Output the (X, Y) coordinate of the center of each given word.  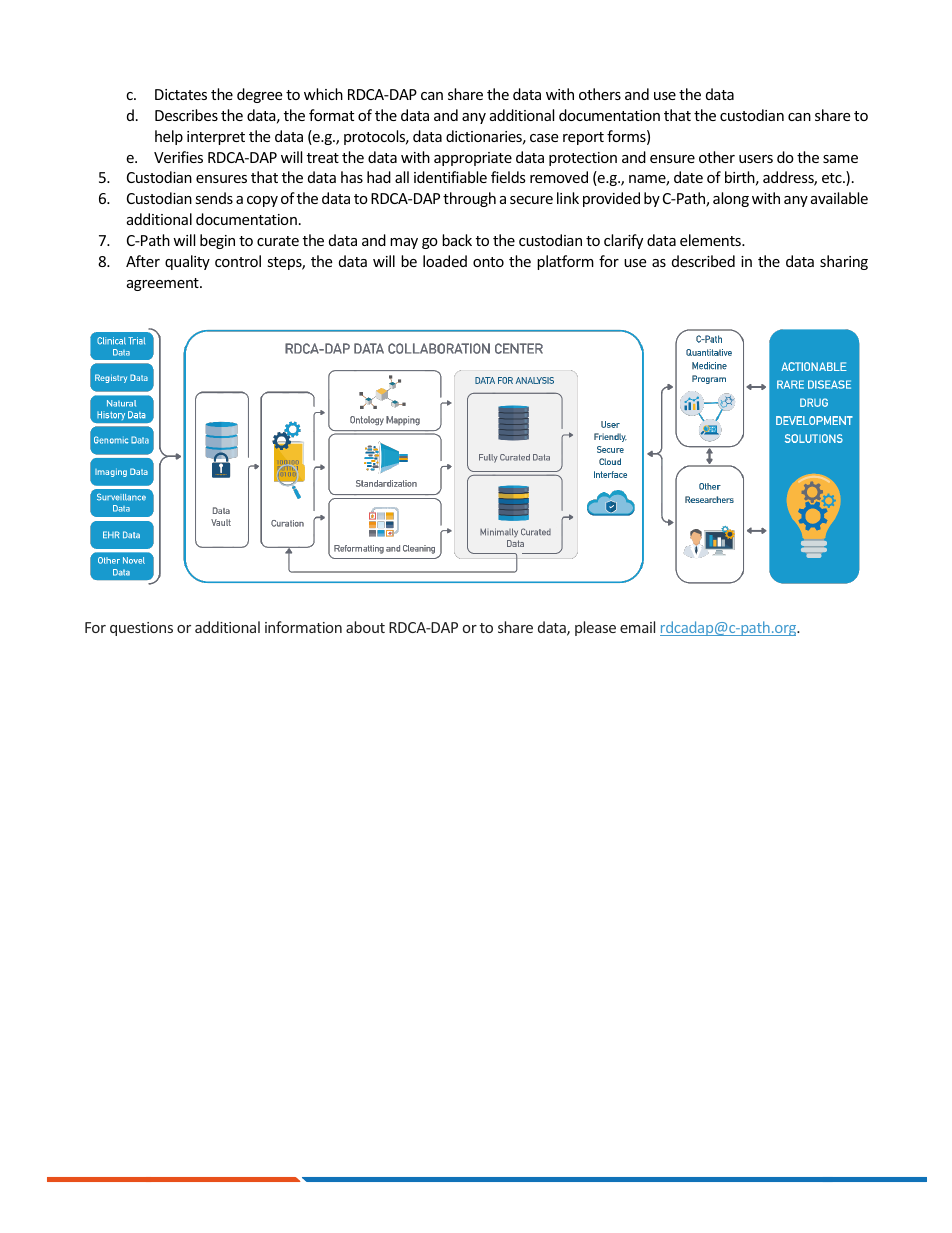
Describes (186, 115)
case (544, 138)
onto (488, 262)
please (595, 628)
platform (565, 262)
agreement (164, 284)
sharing (844, 262)
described (703, 261)
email (637, 627)
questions (141, 629)
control (238, 261)
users (756, 159)
